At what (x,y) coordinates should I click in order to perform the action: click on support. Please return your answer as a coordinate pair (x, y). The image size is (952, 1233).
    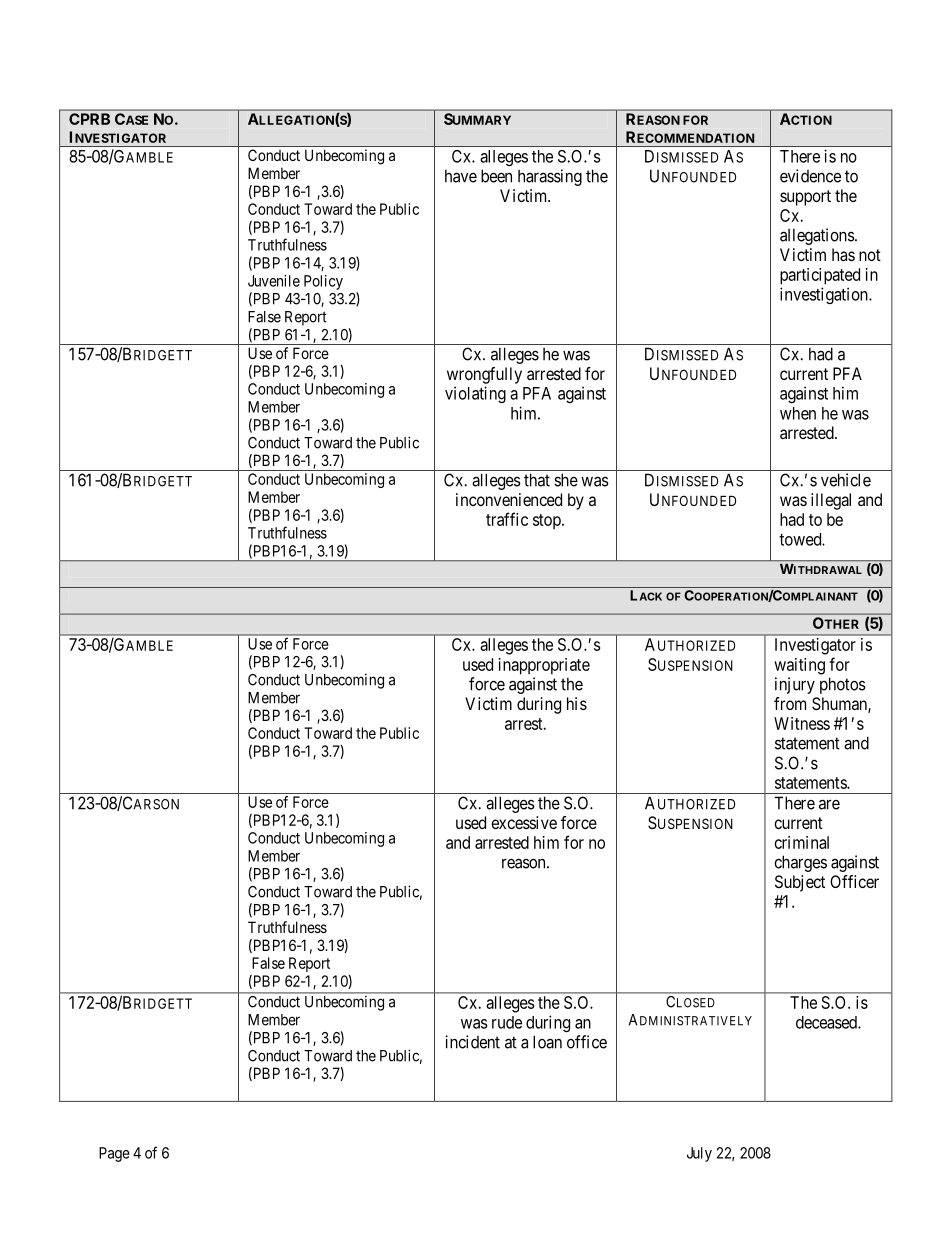
    Looking at the image, I should click on (805, 198).
